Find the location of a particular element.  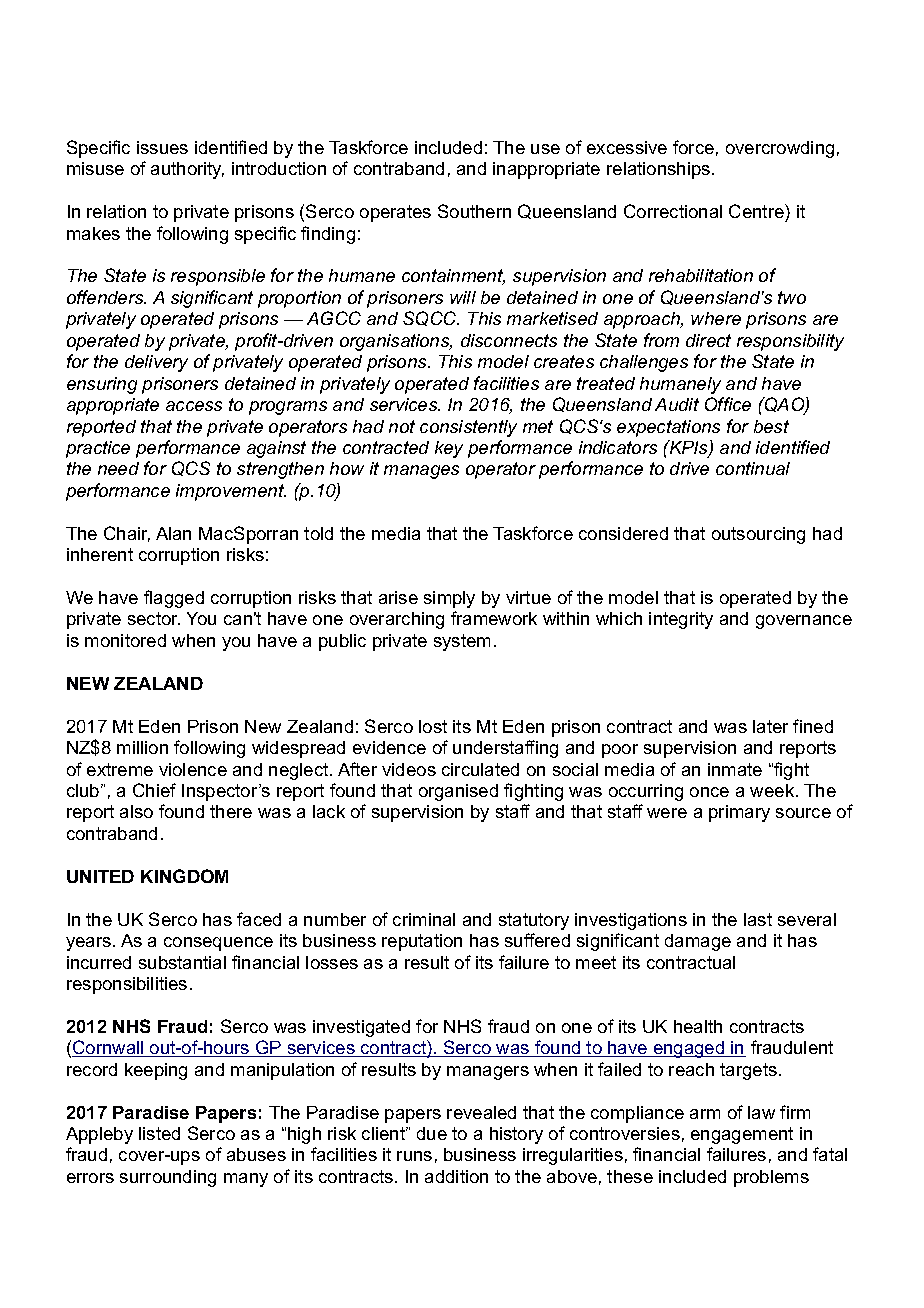

due is located at coordinates (432, 1133).
